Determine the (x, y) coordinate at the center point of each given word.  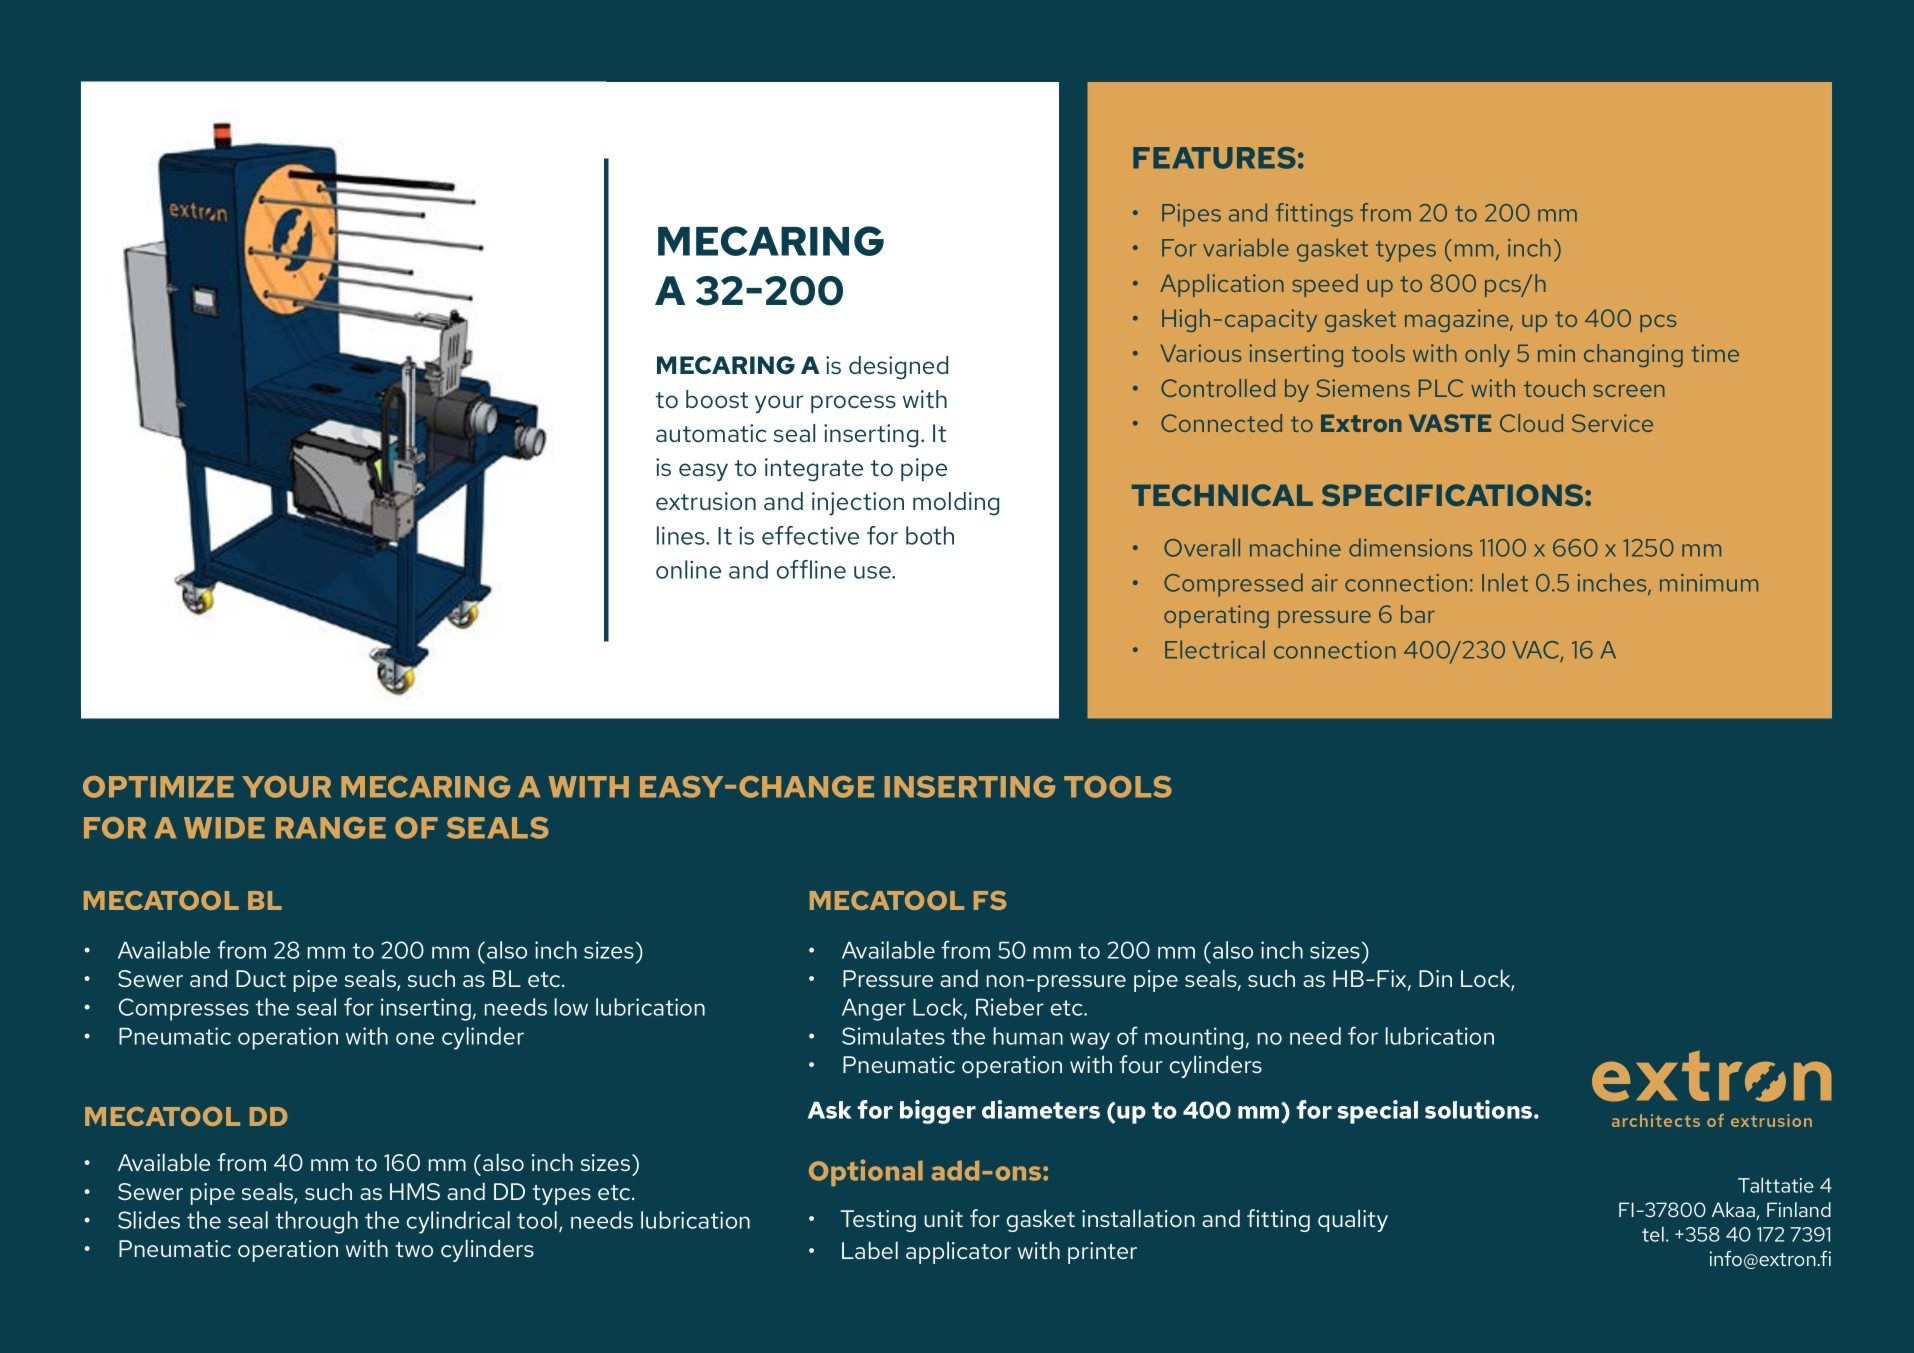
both (930, 535)
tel (1653, 1234)
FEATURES (1214, 158)
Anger (874, 1010)
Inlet (1505, 582)
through (316, 1222)
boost (717, 399)
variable (1246, 247)
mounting (1194, 1038)
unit (943, 1218)
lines (682, 535)
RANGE (331, 828)
